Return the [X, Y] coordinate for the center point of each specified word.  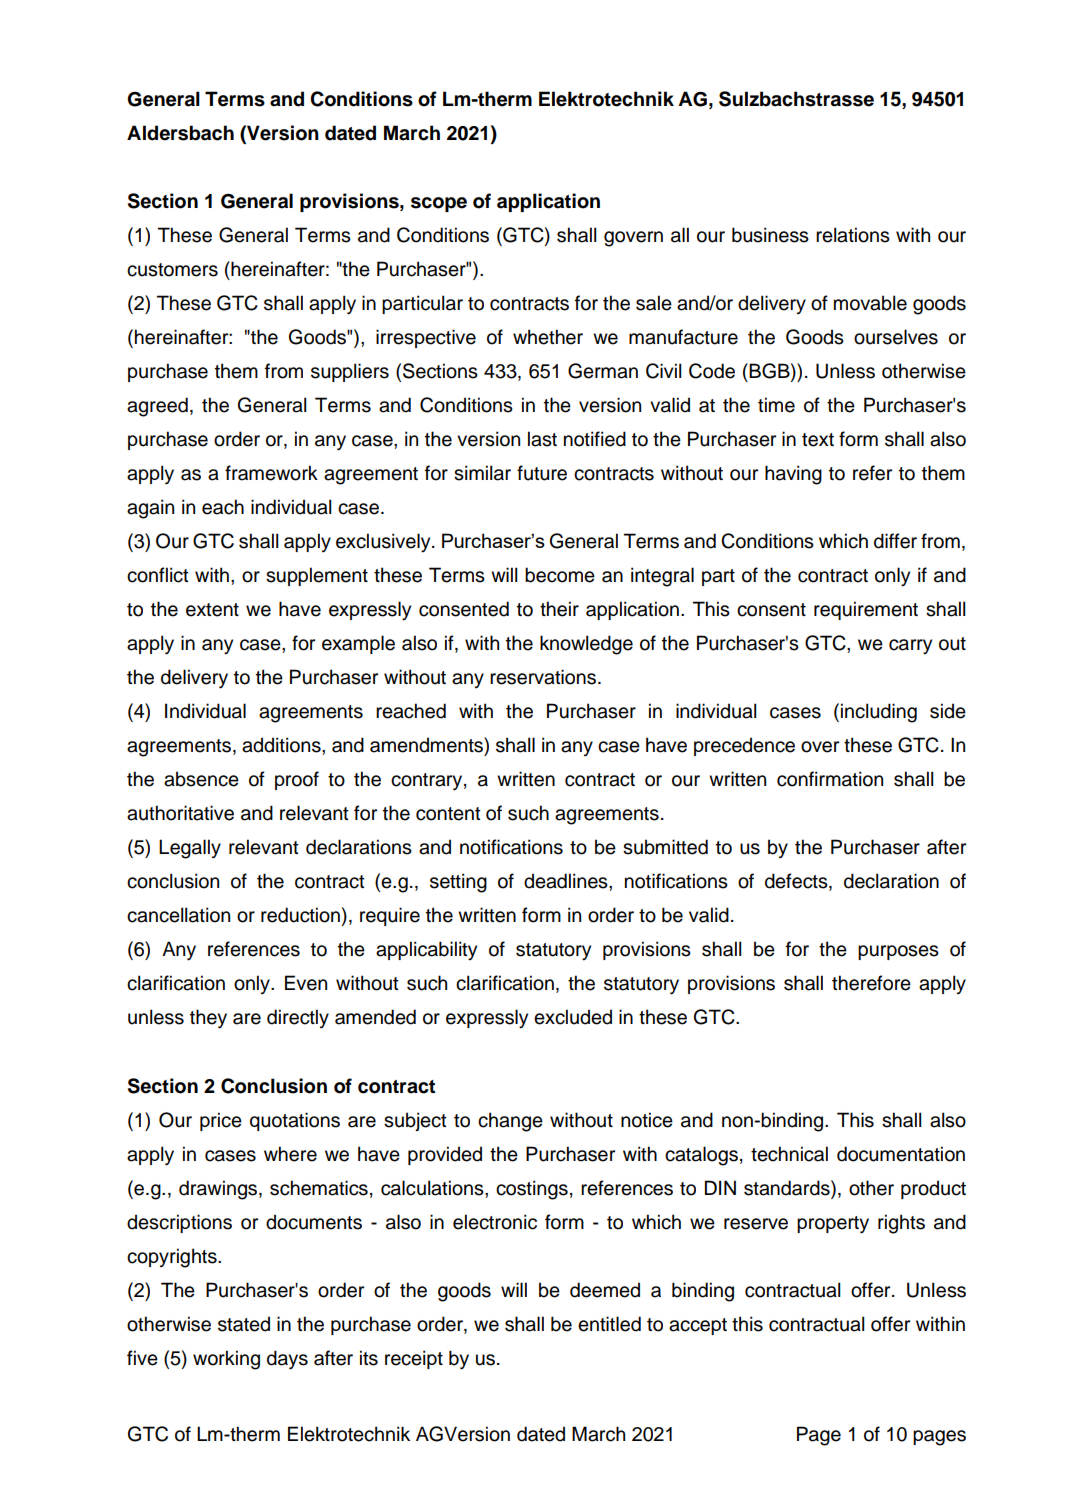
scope [439, 204]
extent [212, 610]
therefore [871, 983]
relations [853, 235]
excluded [573, 1017]
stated [244, 1324]
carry [910, 647]
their [559, 609]
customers [172, 270]
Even [306, 983]
